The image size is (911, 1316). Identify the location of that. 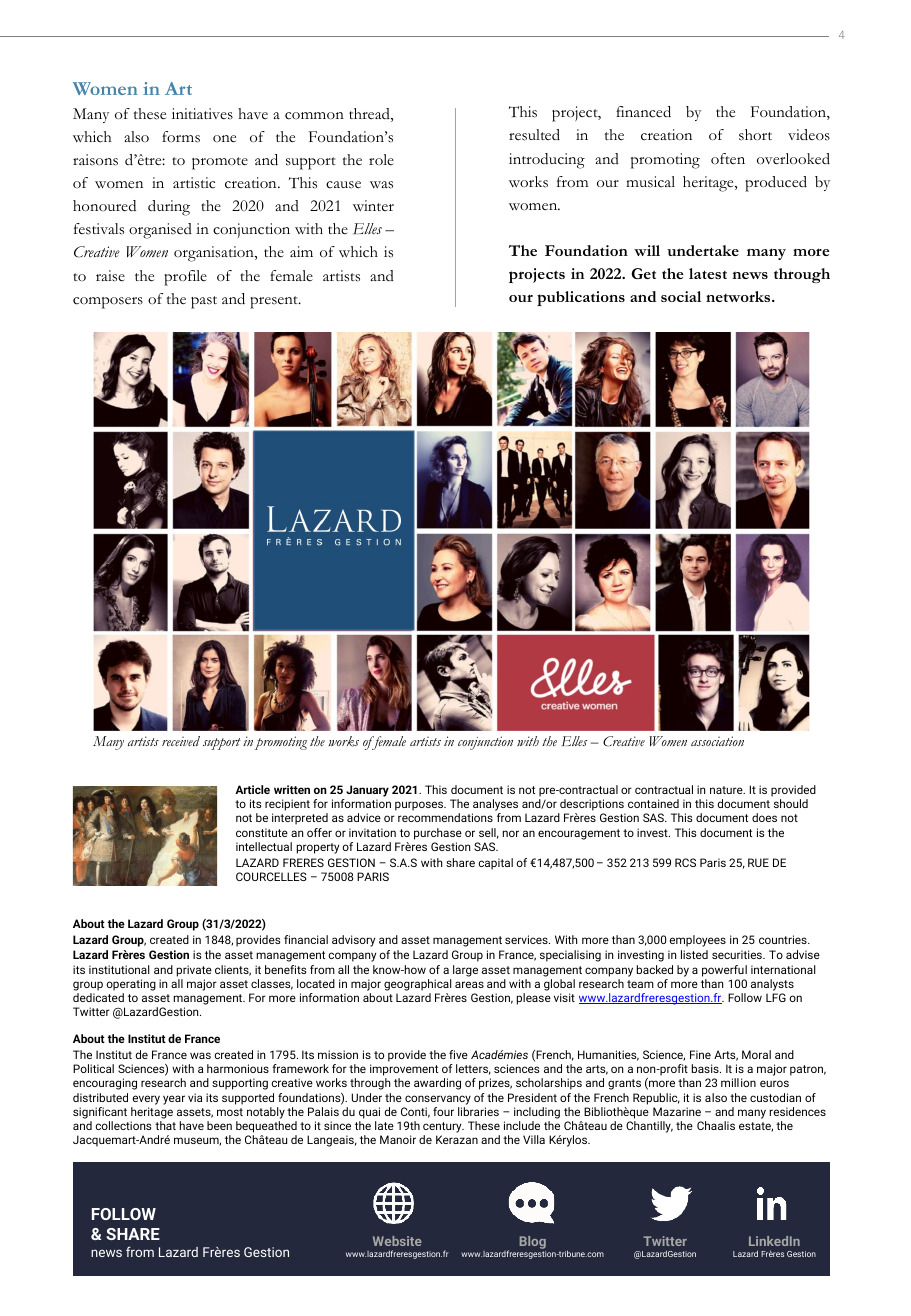
(165, 1125).
